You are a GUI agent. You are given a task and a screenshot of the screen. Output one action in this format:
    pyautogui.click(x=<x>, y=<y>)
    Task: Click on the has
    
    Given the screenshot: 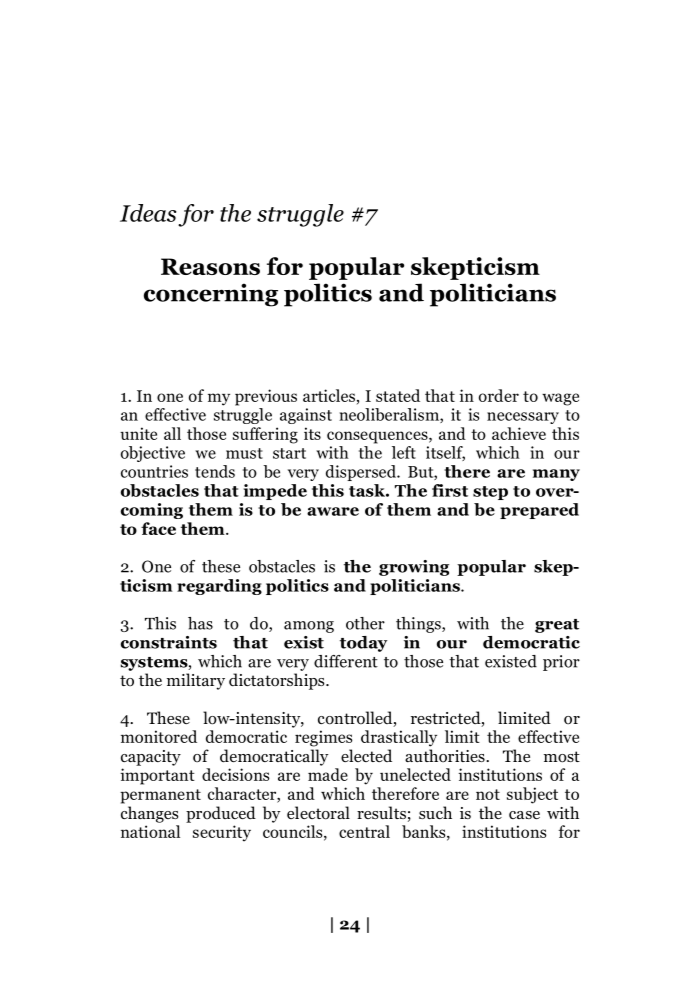 What is the action you would take?
    pyautogui.click(x=200, y=623)
